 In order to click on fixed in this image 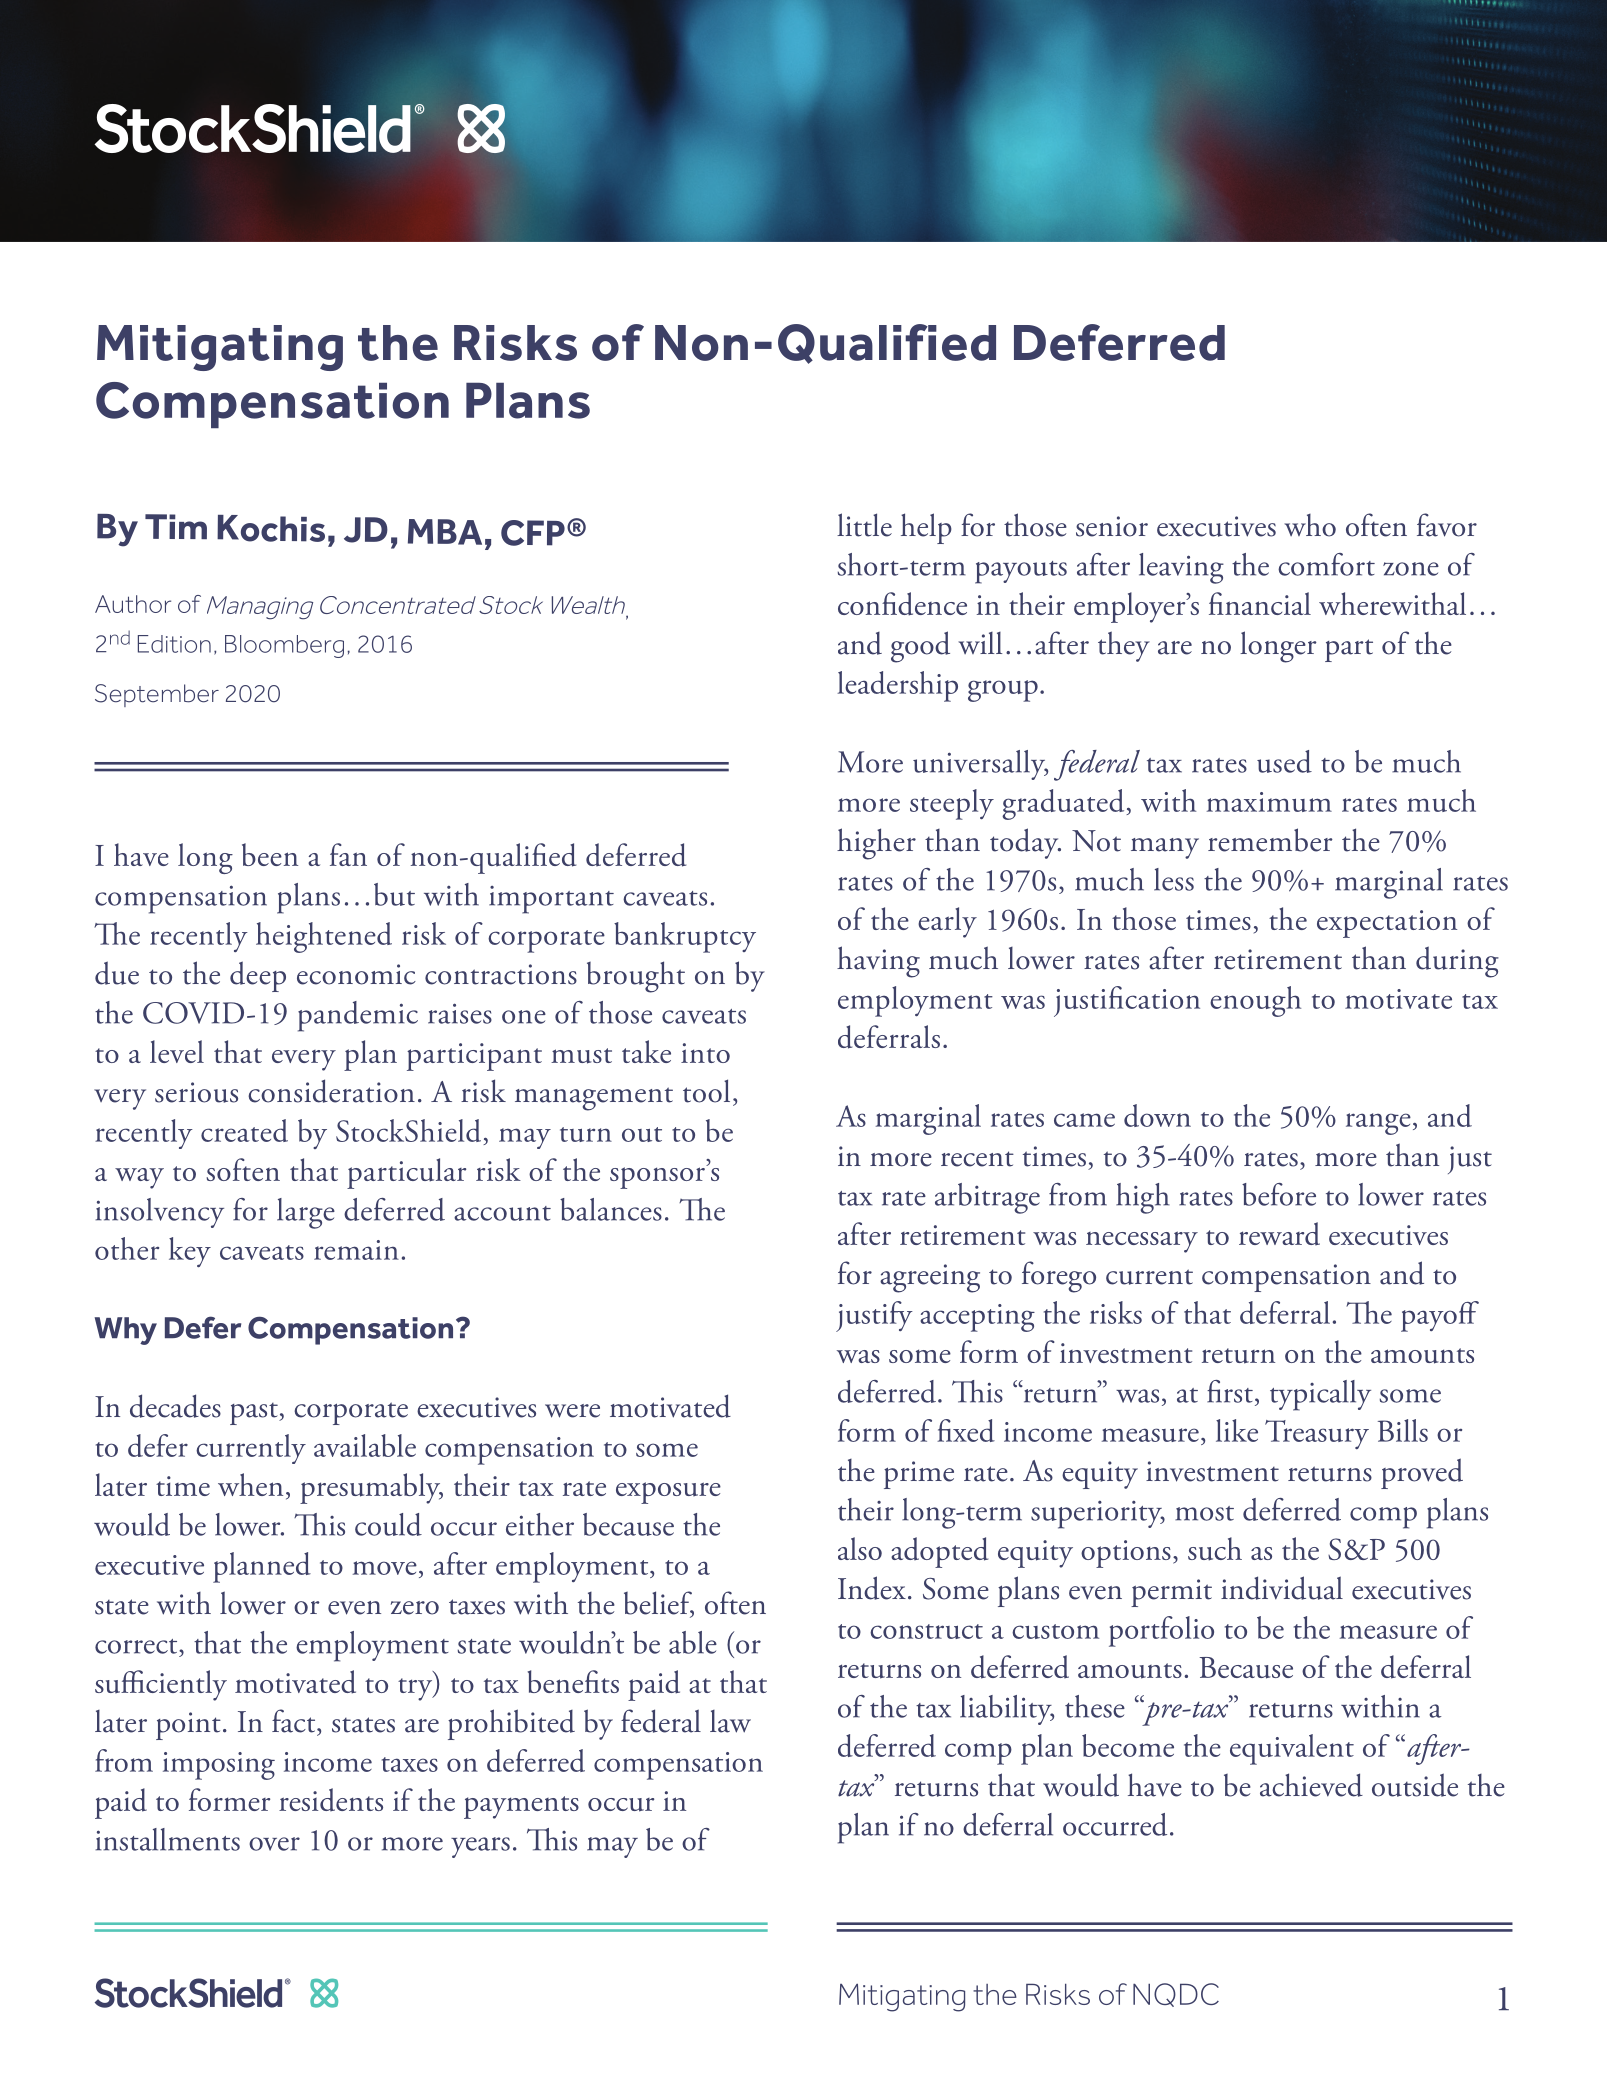, I will do `click(966, 1430)`.
